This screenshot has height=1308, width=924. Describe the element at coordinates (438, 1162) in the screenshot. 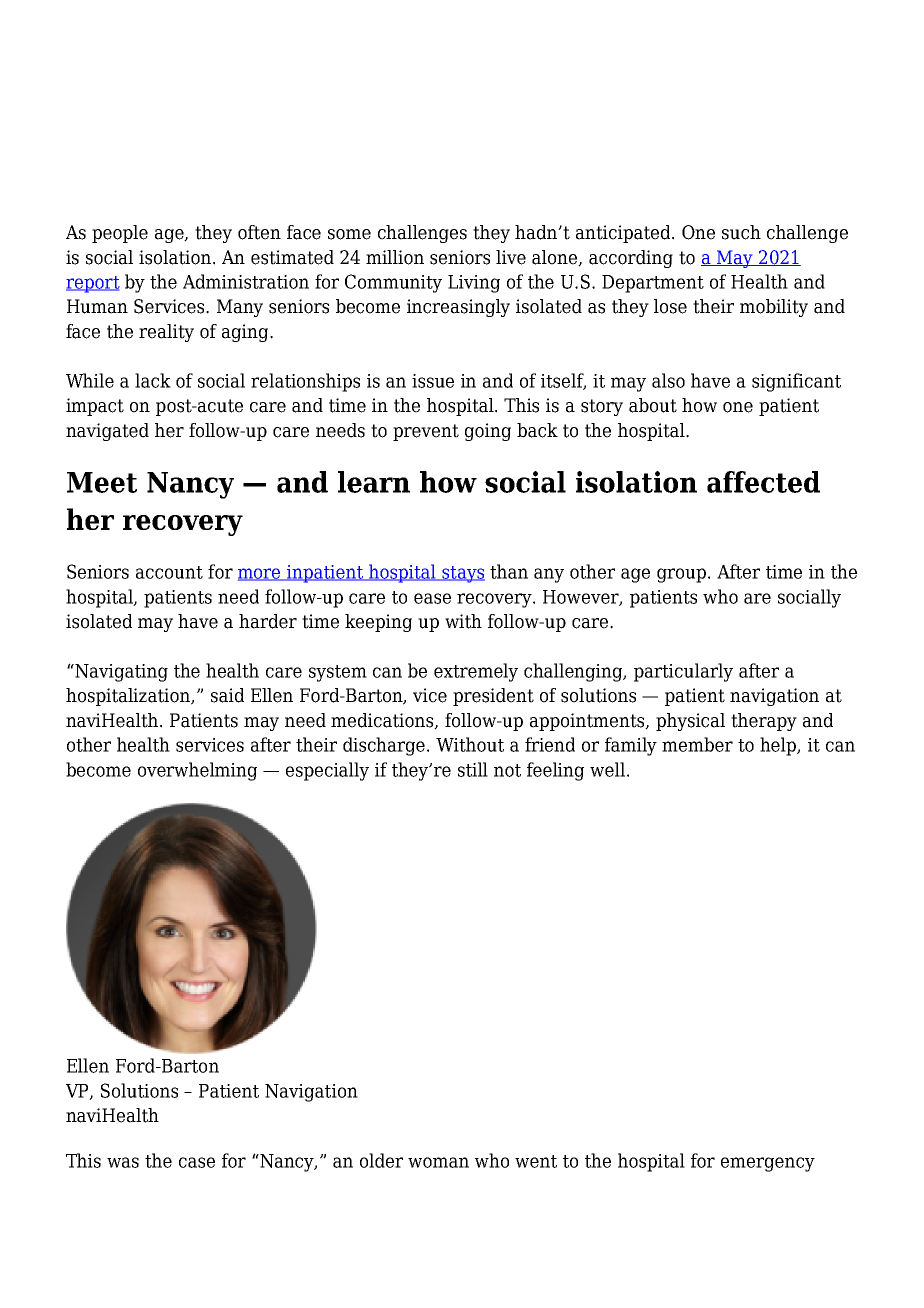

I see `woman` at that location.
